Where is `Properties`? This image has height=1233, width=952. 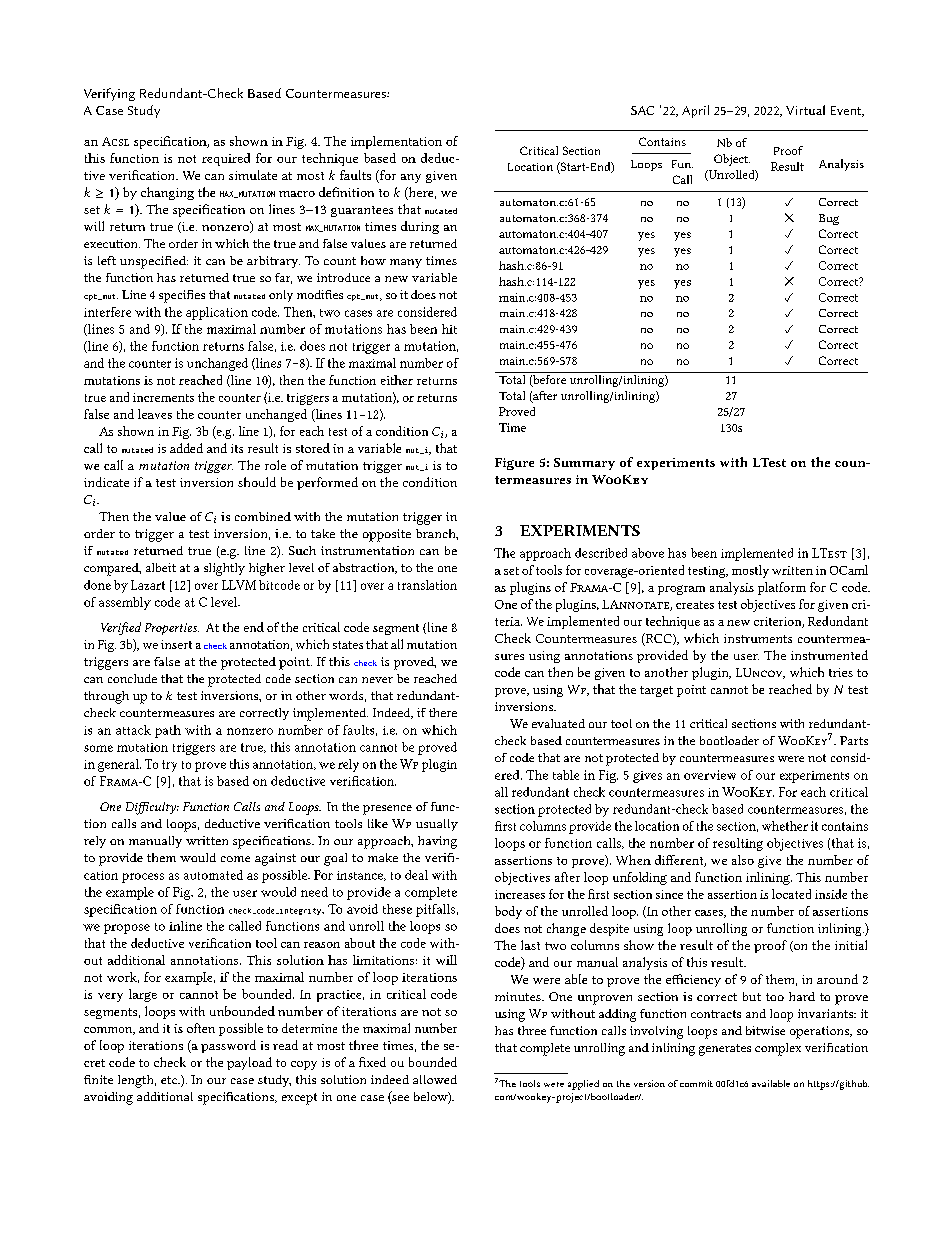 Properties is located at coordinates (172, 629).
